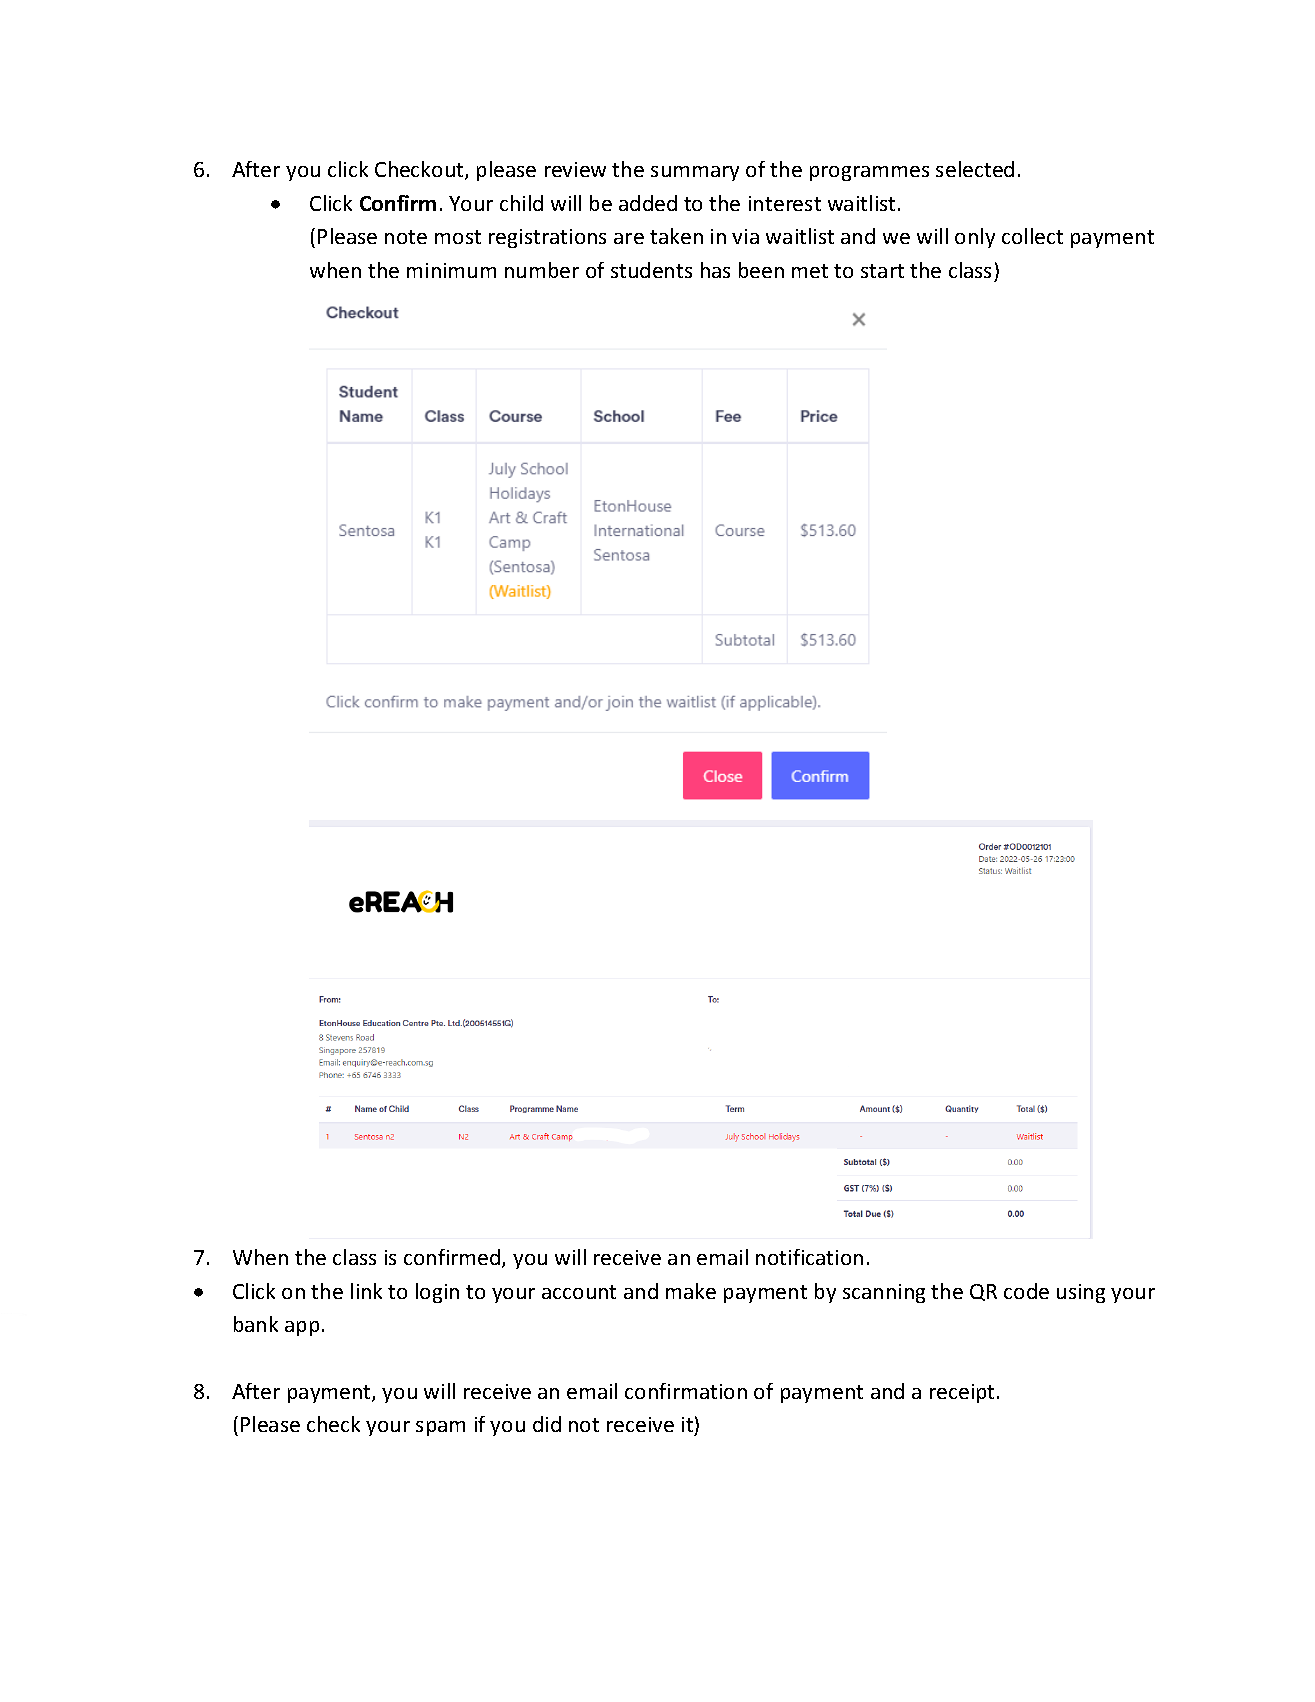 This screenshot has width=1315, height=1702. Describe the element at coordinates (964, 1393) in the screenshot. I see `receipt` at that location.
